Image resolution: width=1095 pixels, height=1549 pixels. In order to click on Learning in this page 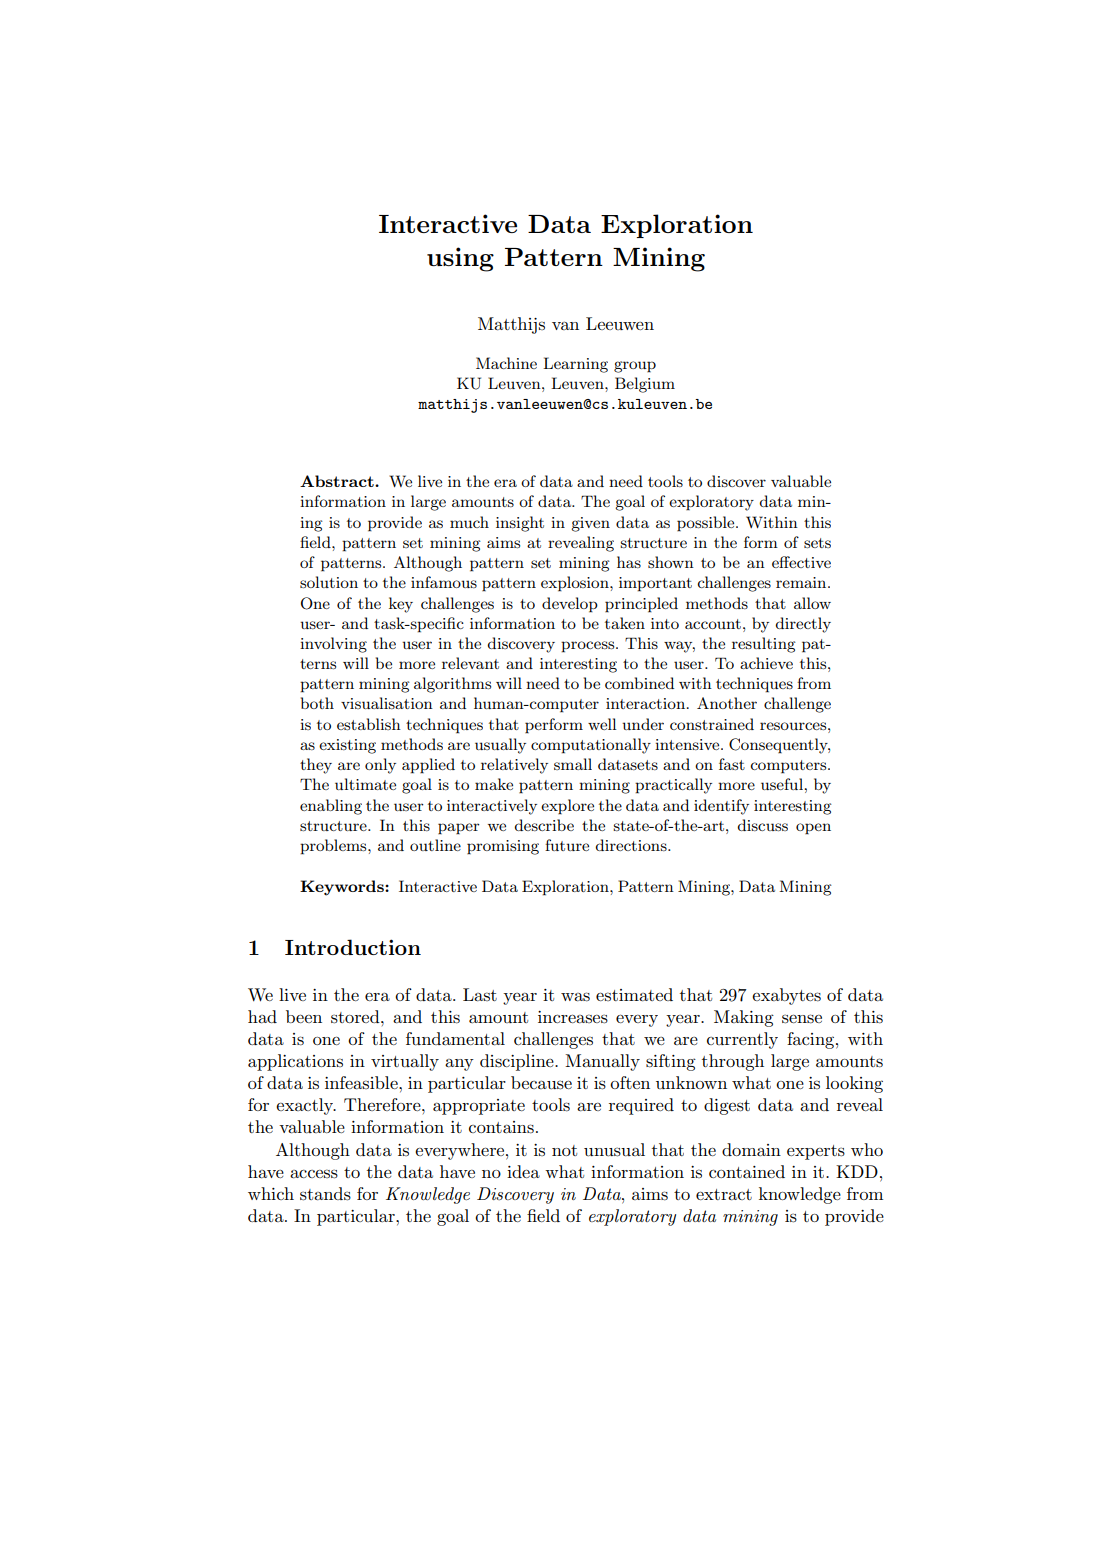, I will do `click(575, 365)`.
